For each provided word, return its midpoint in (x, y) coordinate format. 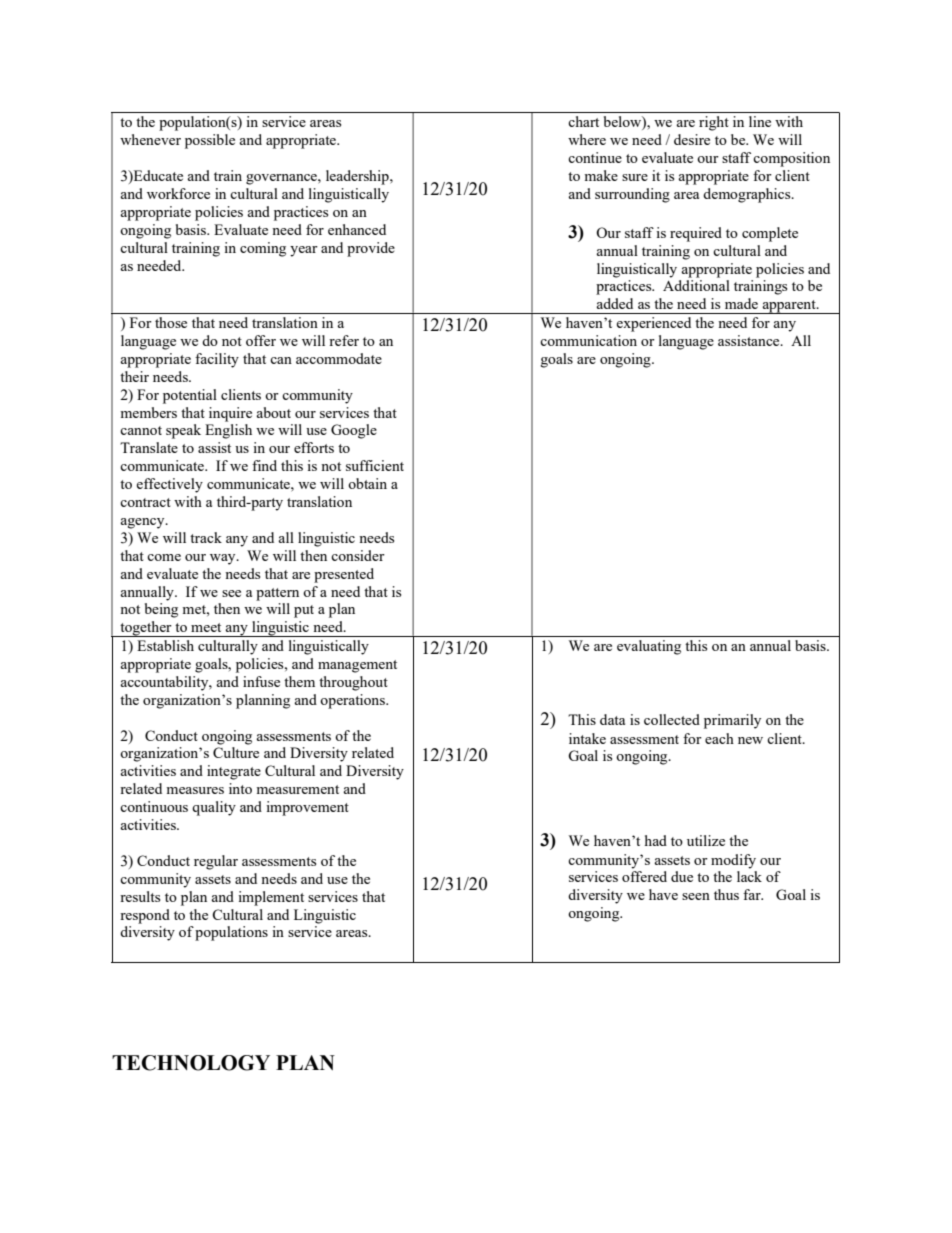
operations (353, 701)
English (228, 431)
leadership (358, 177)
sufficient (375, 465)
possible (210, 141)
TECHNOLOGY (191, 1063)
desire (692, 139)
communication (588, 340)
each (719, 738)
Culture (236, 752)
